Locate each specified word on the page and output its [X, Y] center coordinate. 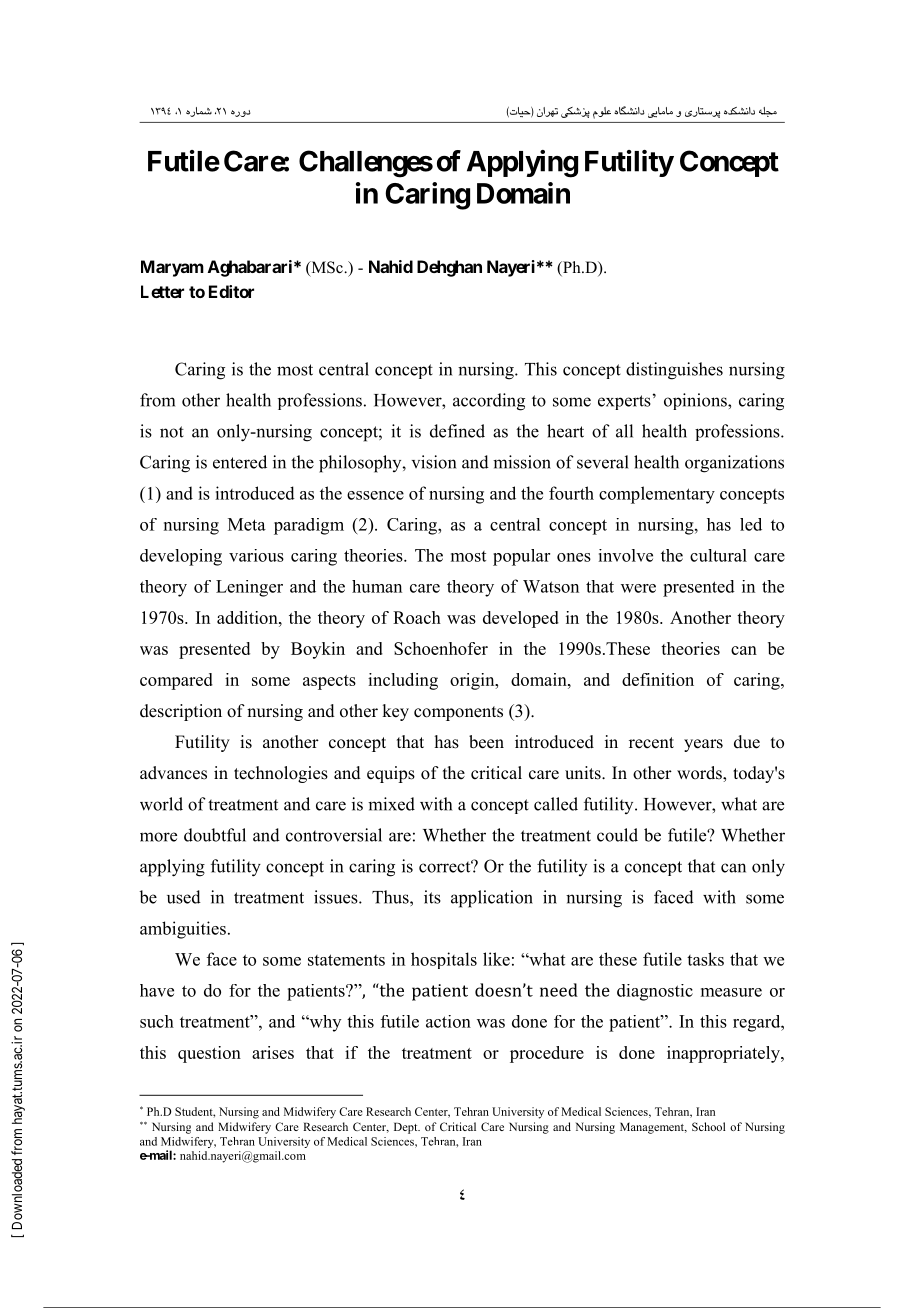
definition [658, 679]
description [181, 712]
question [209, 1054]
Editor [231, 291]
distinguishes [674, 371]
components [458, 713]
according [489, 402]
